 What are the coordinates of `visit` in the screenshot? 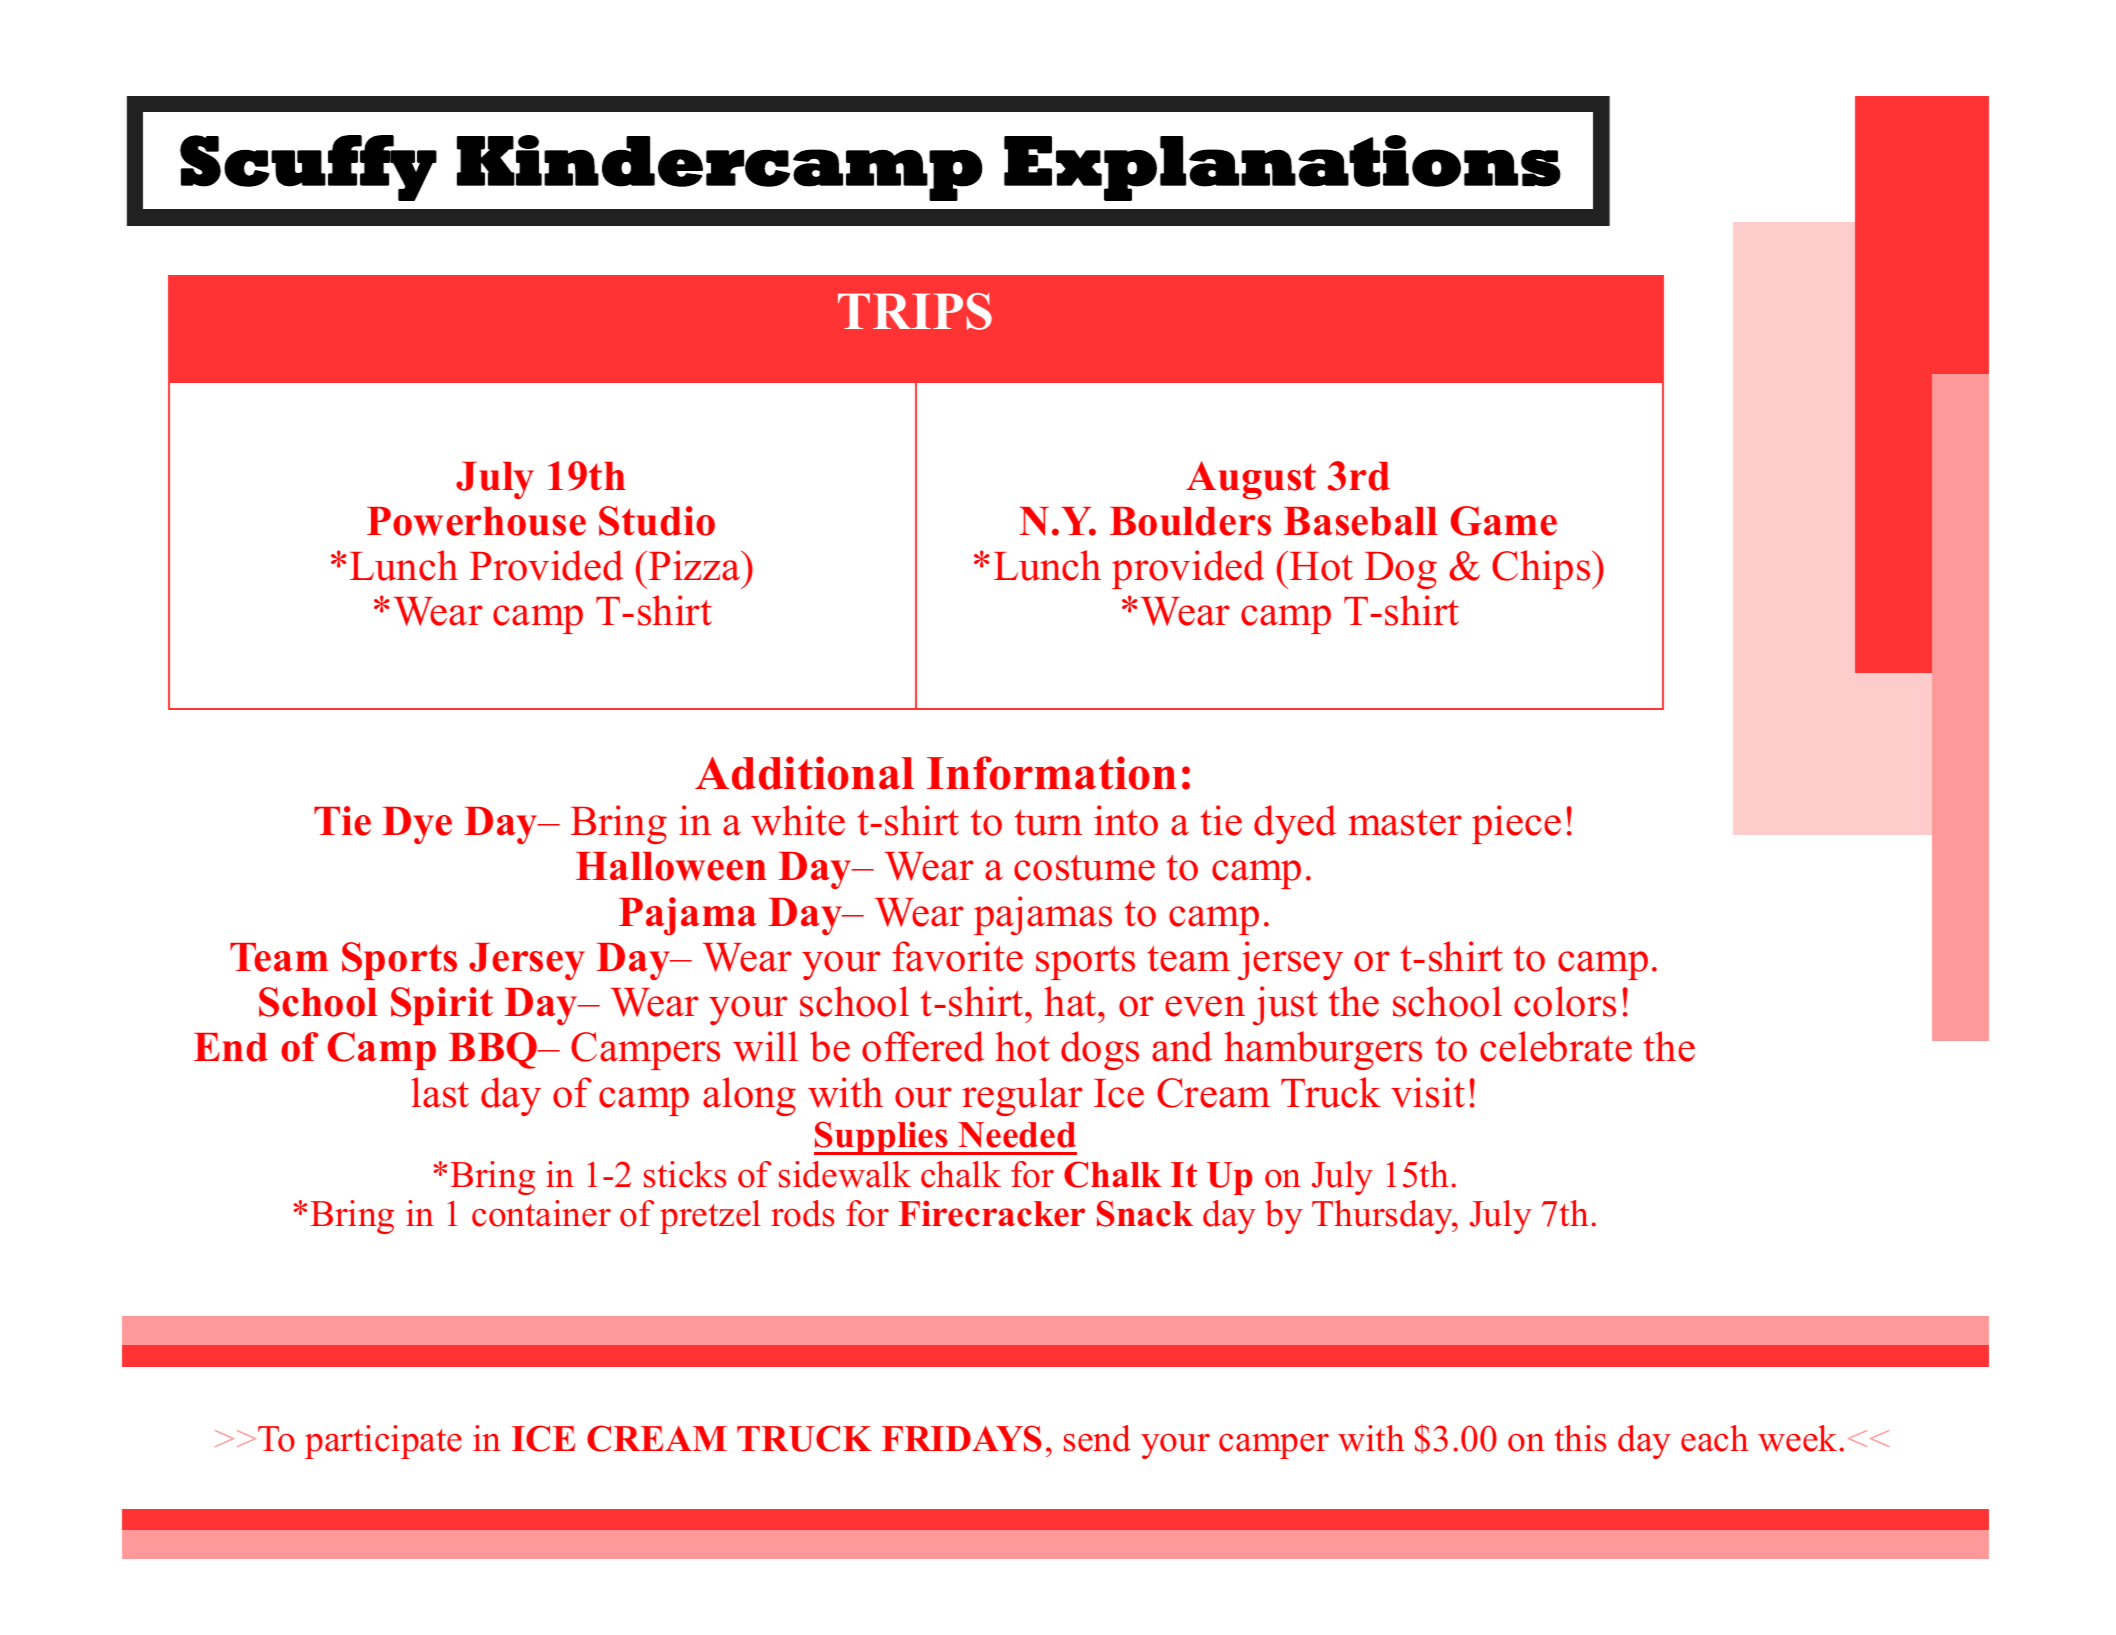 It's located at (1428, 1092).
